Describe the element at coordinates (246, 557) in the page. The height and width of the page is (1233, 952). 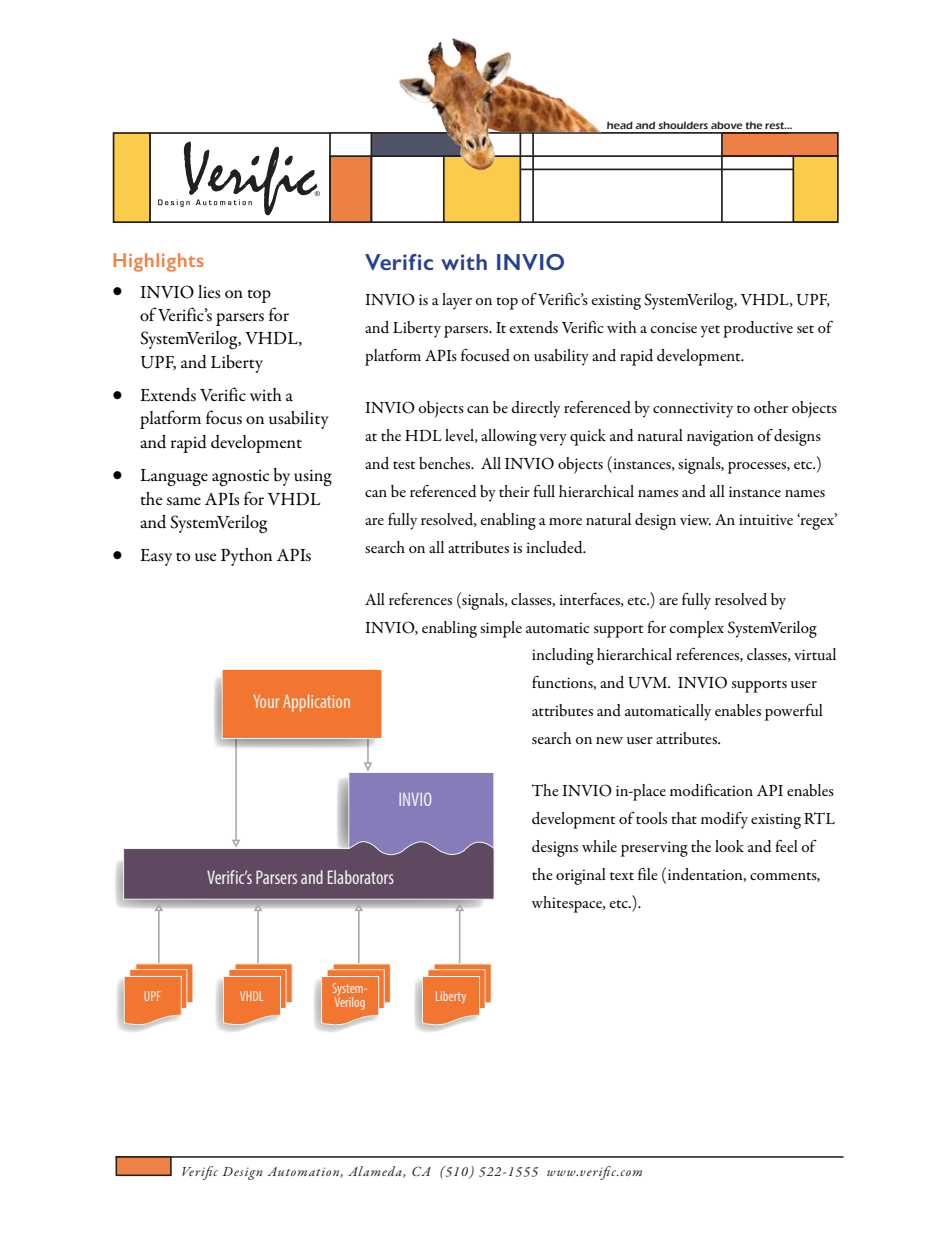
I see `Python` at that location.
